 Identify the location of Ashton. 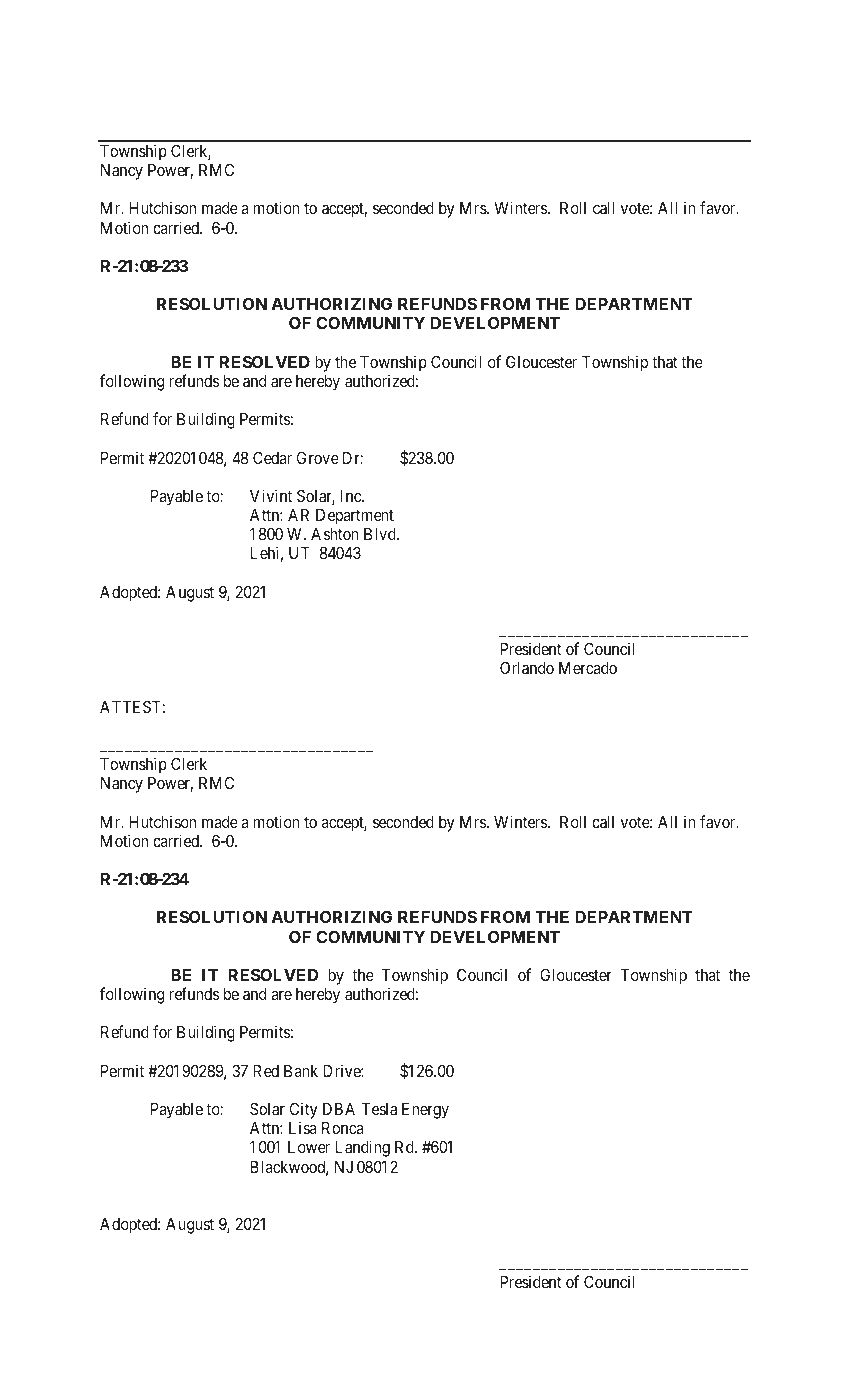
(335, 534).
